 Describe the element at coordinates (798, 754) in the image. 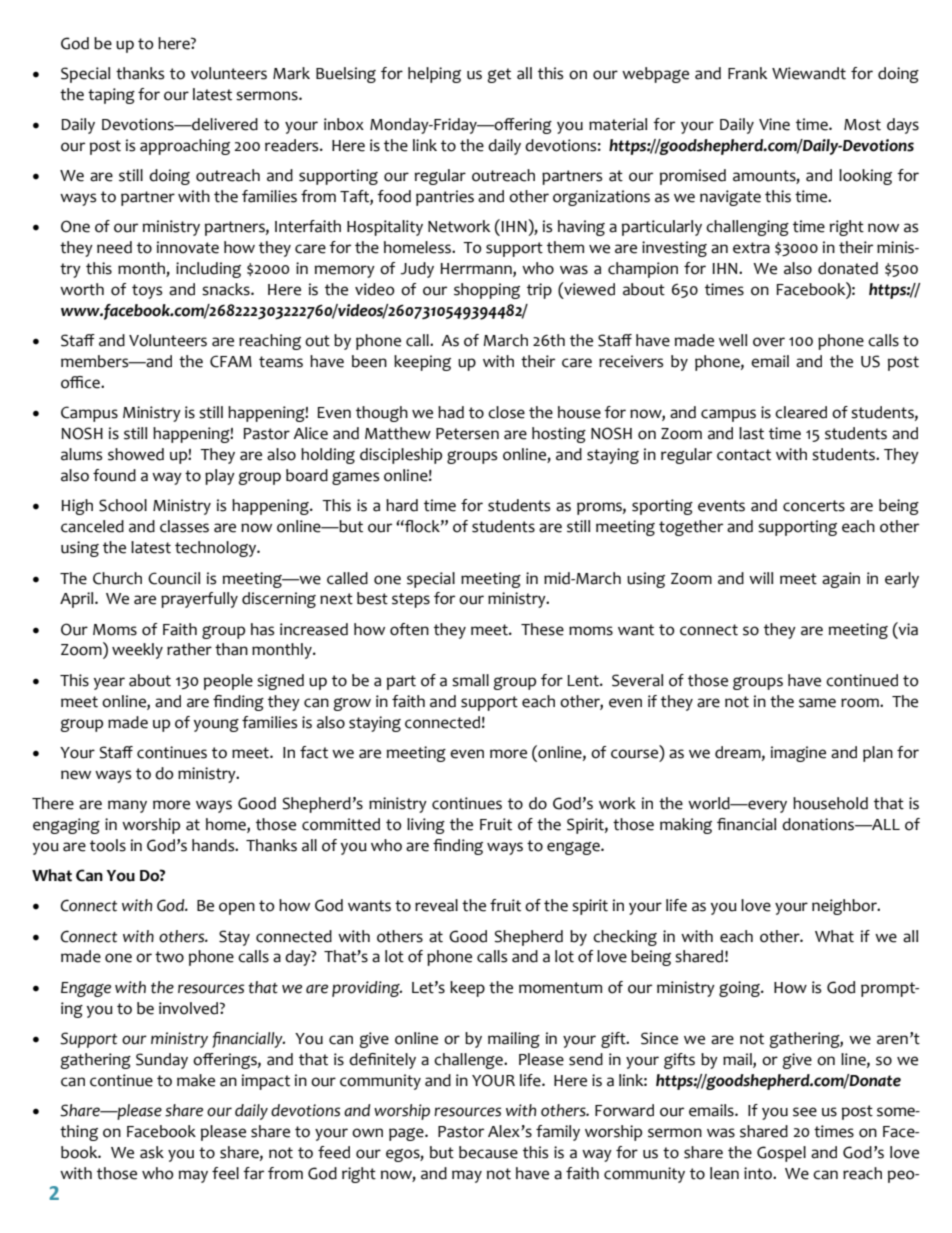

I see `imagine` at that location.
